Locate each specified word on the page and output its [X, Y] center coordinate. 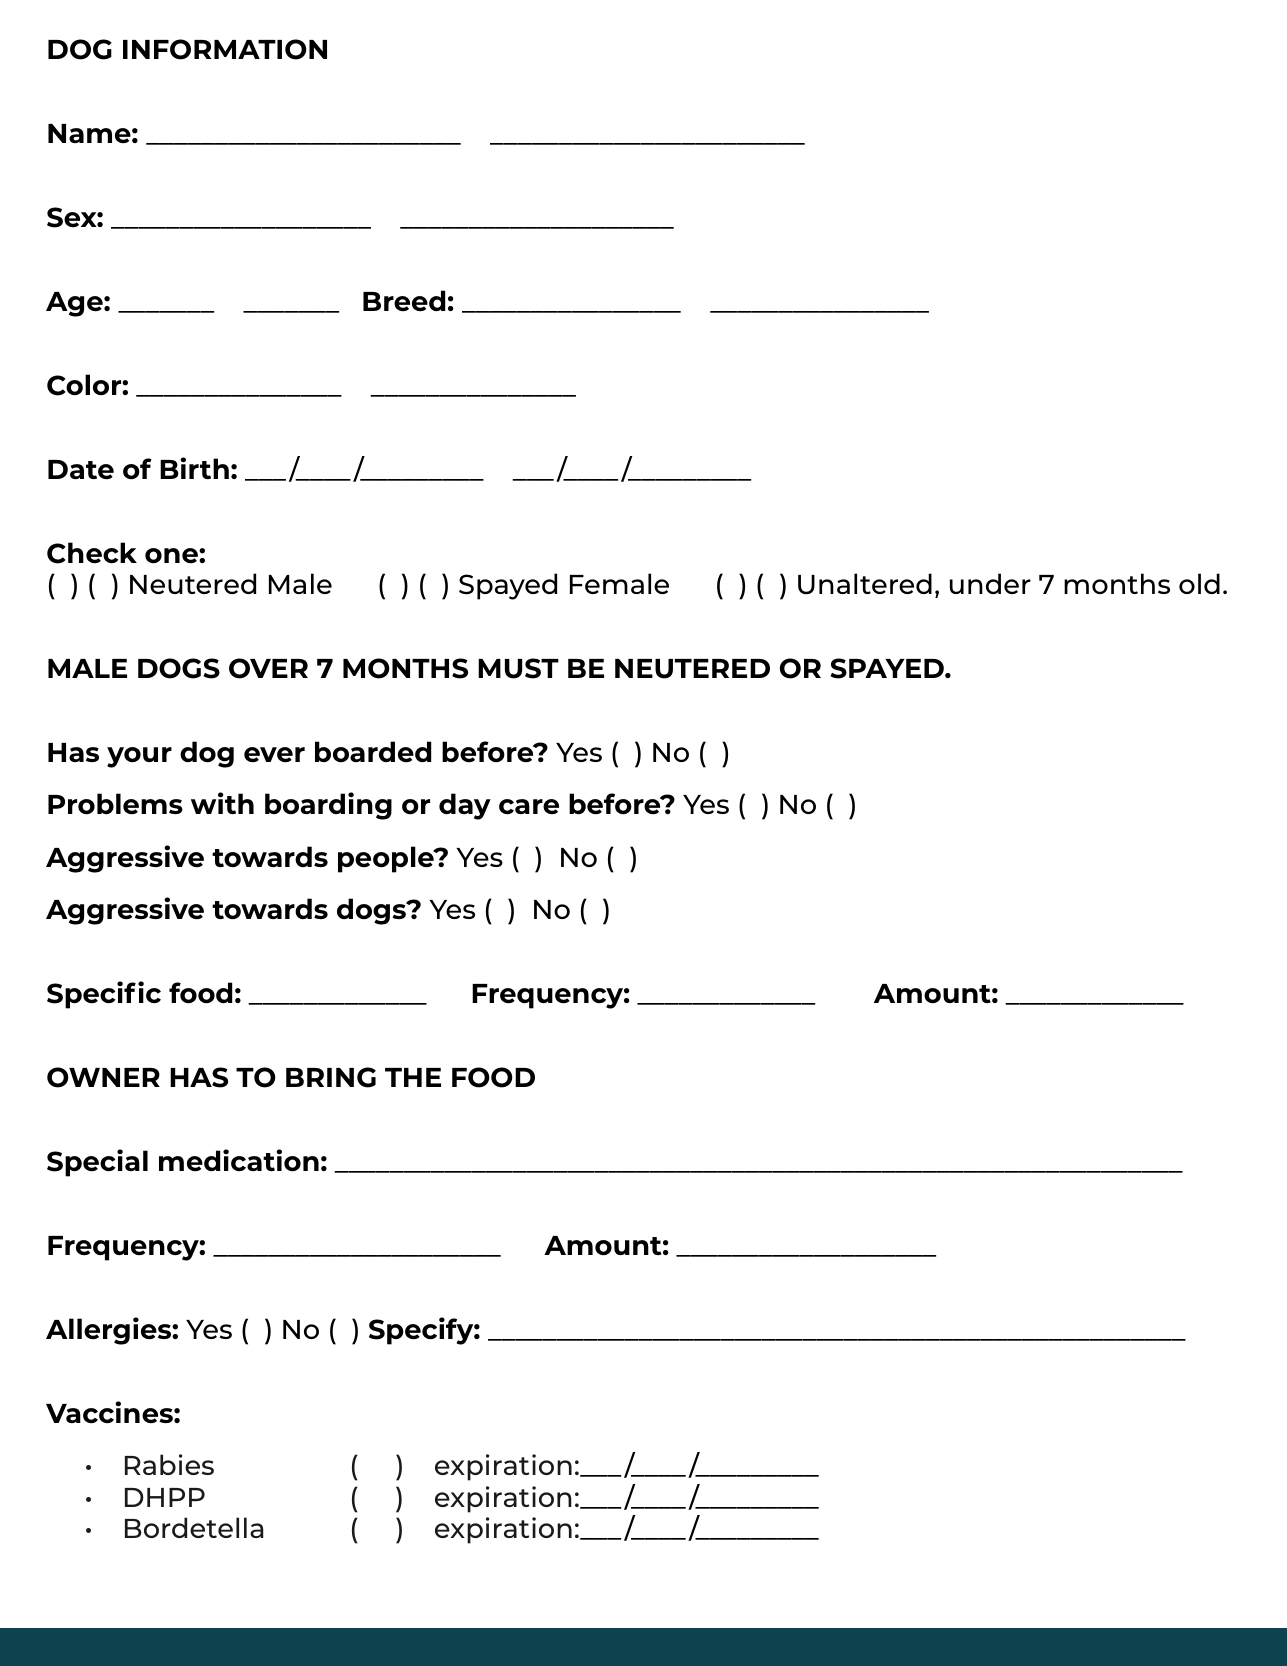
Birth [194, 468]
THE [413, 1077]
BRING [331, 1077]
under [990, 583]
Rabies [169, 1464]
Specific [104, 995]
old [1199, 583]
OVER [268, 668]
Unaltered [865, 584]
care [529, 806]
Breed [404, 301]
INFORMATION [225, 49]
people [387, 859]
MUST [518, 668]
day [465, 806]
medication [239, 1160]
